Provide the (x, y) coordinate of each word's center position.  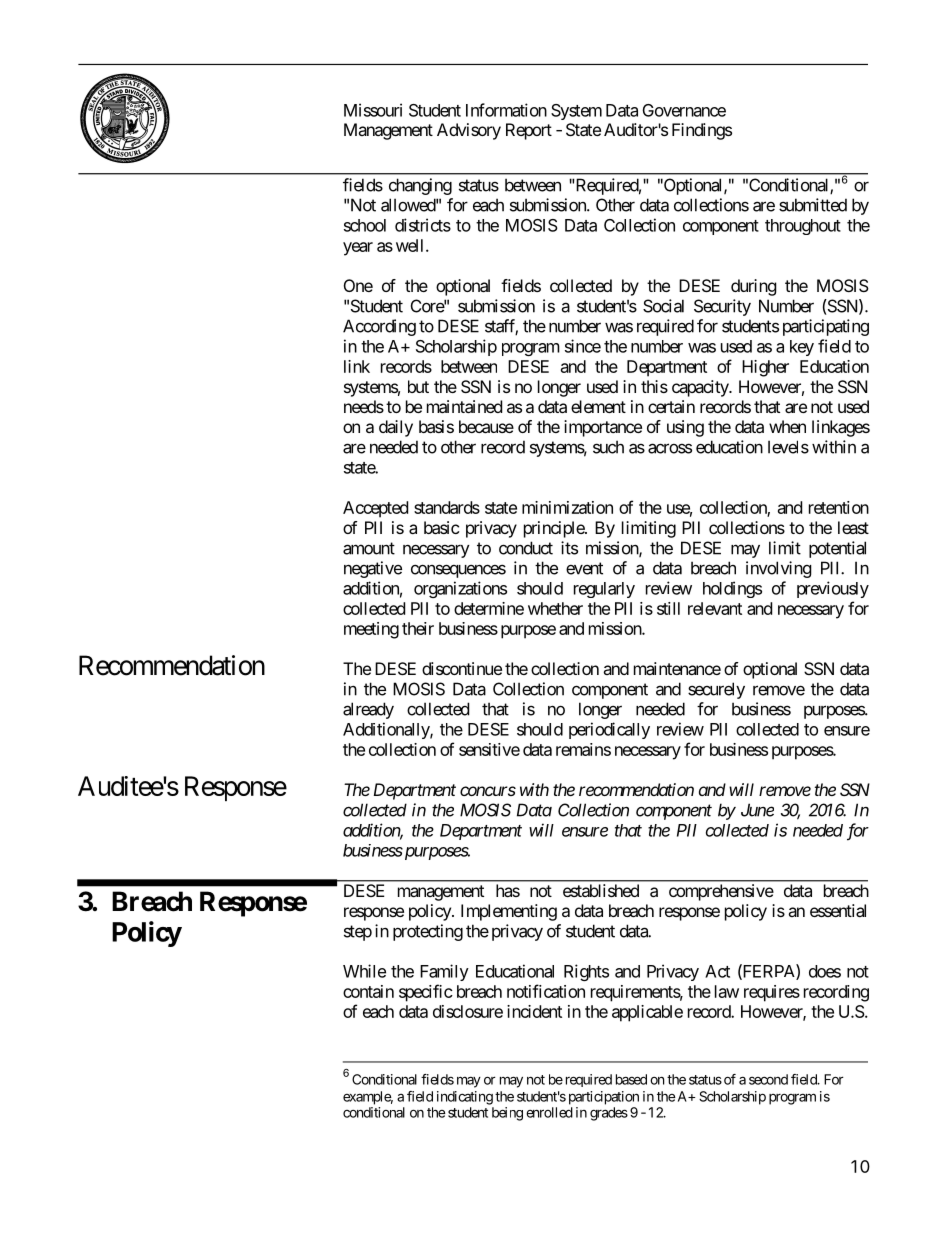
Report (529, 131)
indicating (465, 1098)
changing (420, 186)
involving (779, 569)
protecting (428, 932)
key (802, 348)
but (418, 386)
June (757, 810)
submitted (813, 205)
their (418, 628)
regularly (604, 590)
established (601, 890)
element (598, 406)
